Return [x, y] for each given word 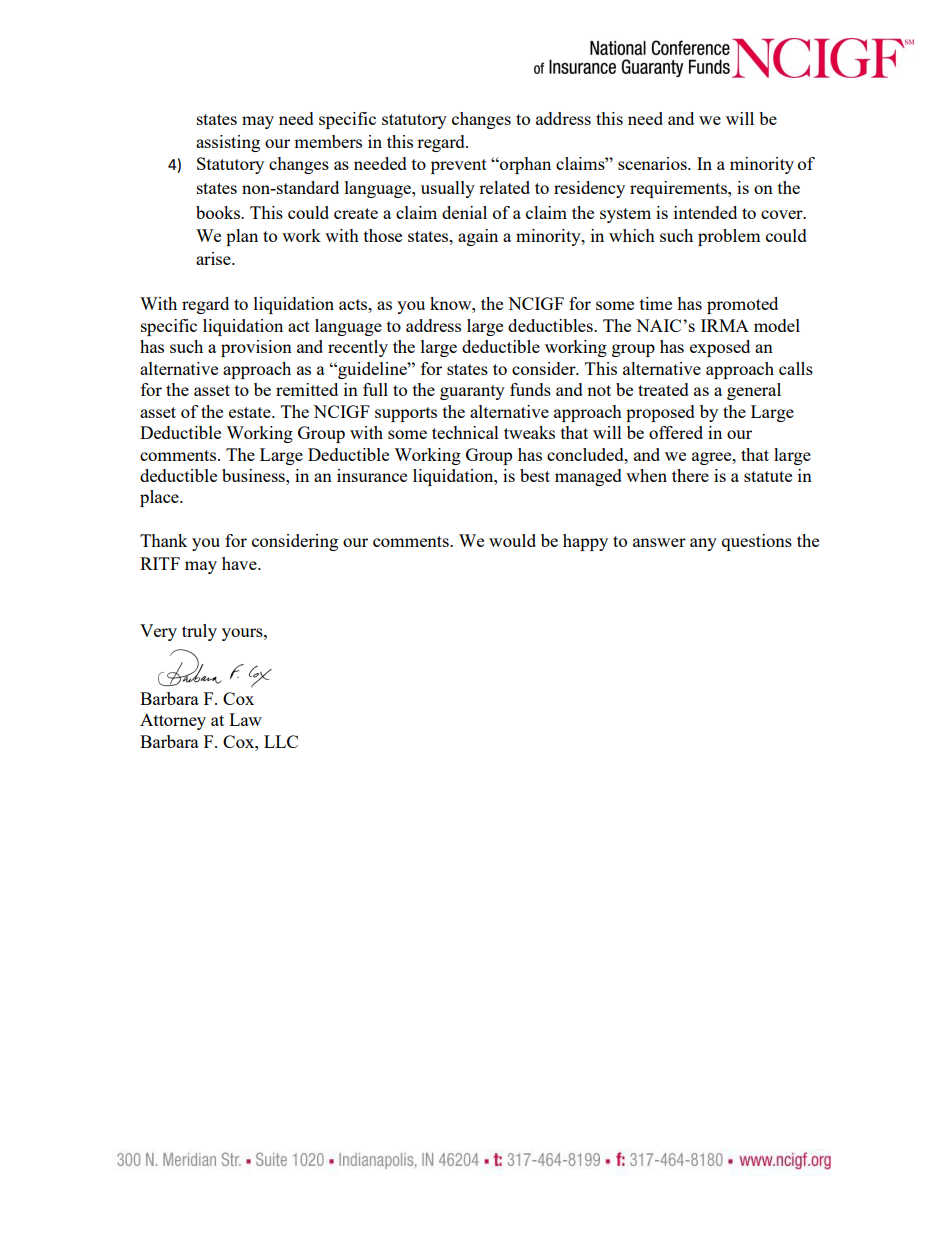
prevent [459, 166]
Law [245, 719]
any [703, 544]
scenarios [653, 163]
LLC [281, 741]
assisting [228, 143]
